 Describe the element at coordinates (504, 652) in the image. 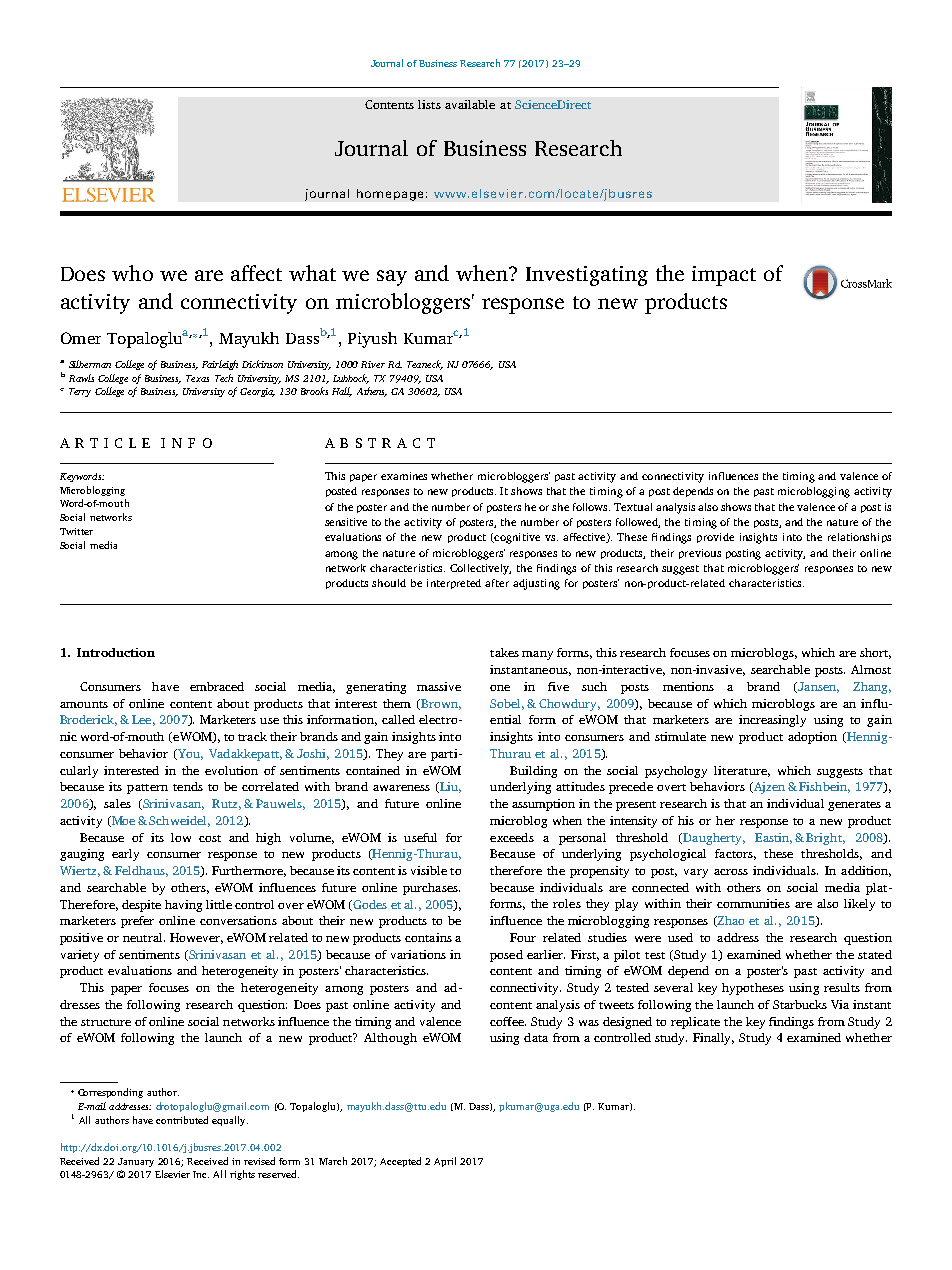

I see `takes` at that location.
